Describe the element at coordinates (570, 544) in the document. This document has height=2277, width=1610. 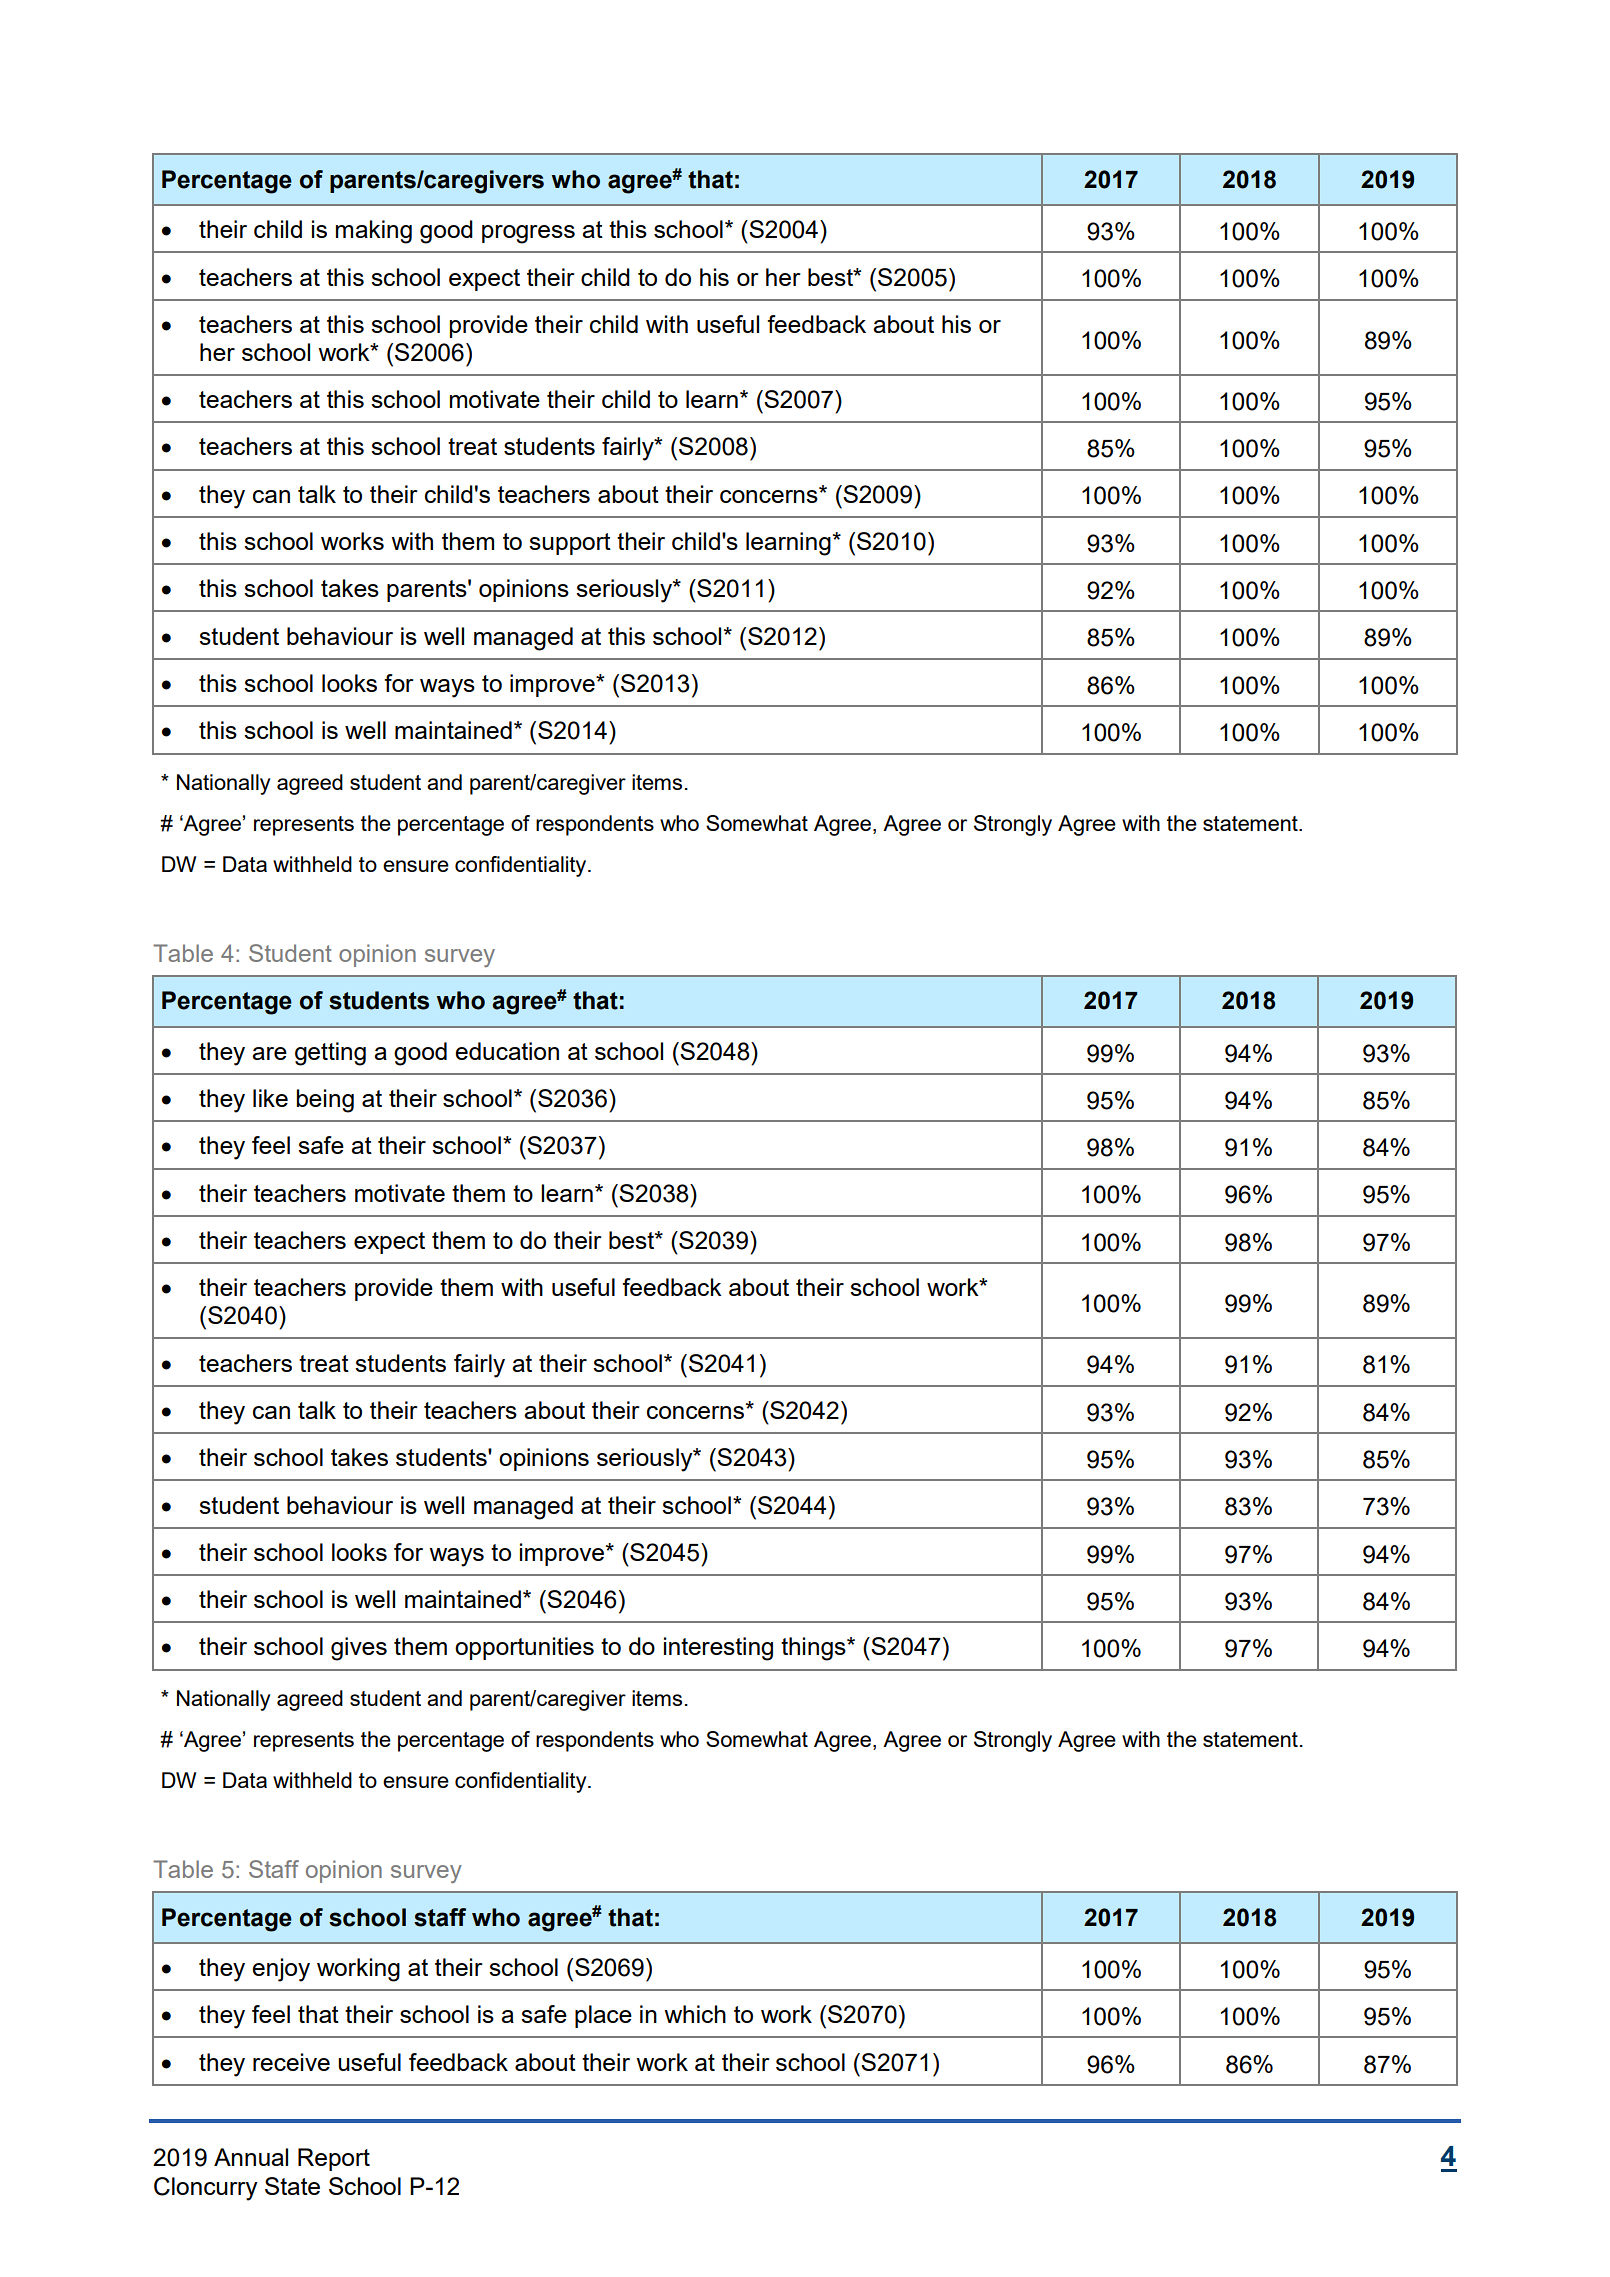
I see `support` at that location.
